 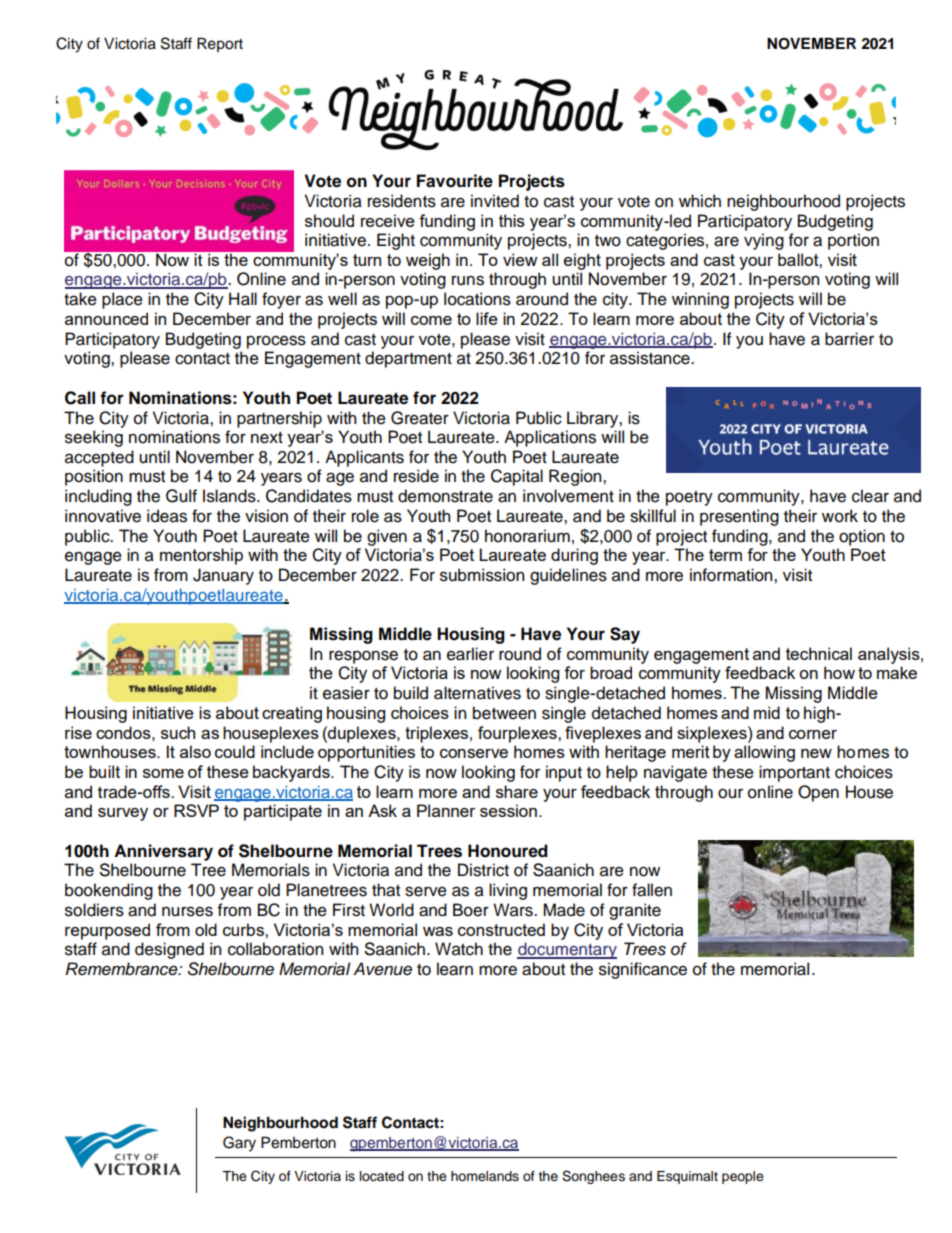 I want to click on place, so click(x=122, y=300).
